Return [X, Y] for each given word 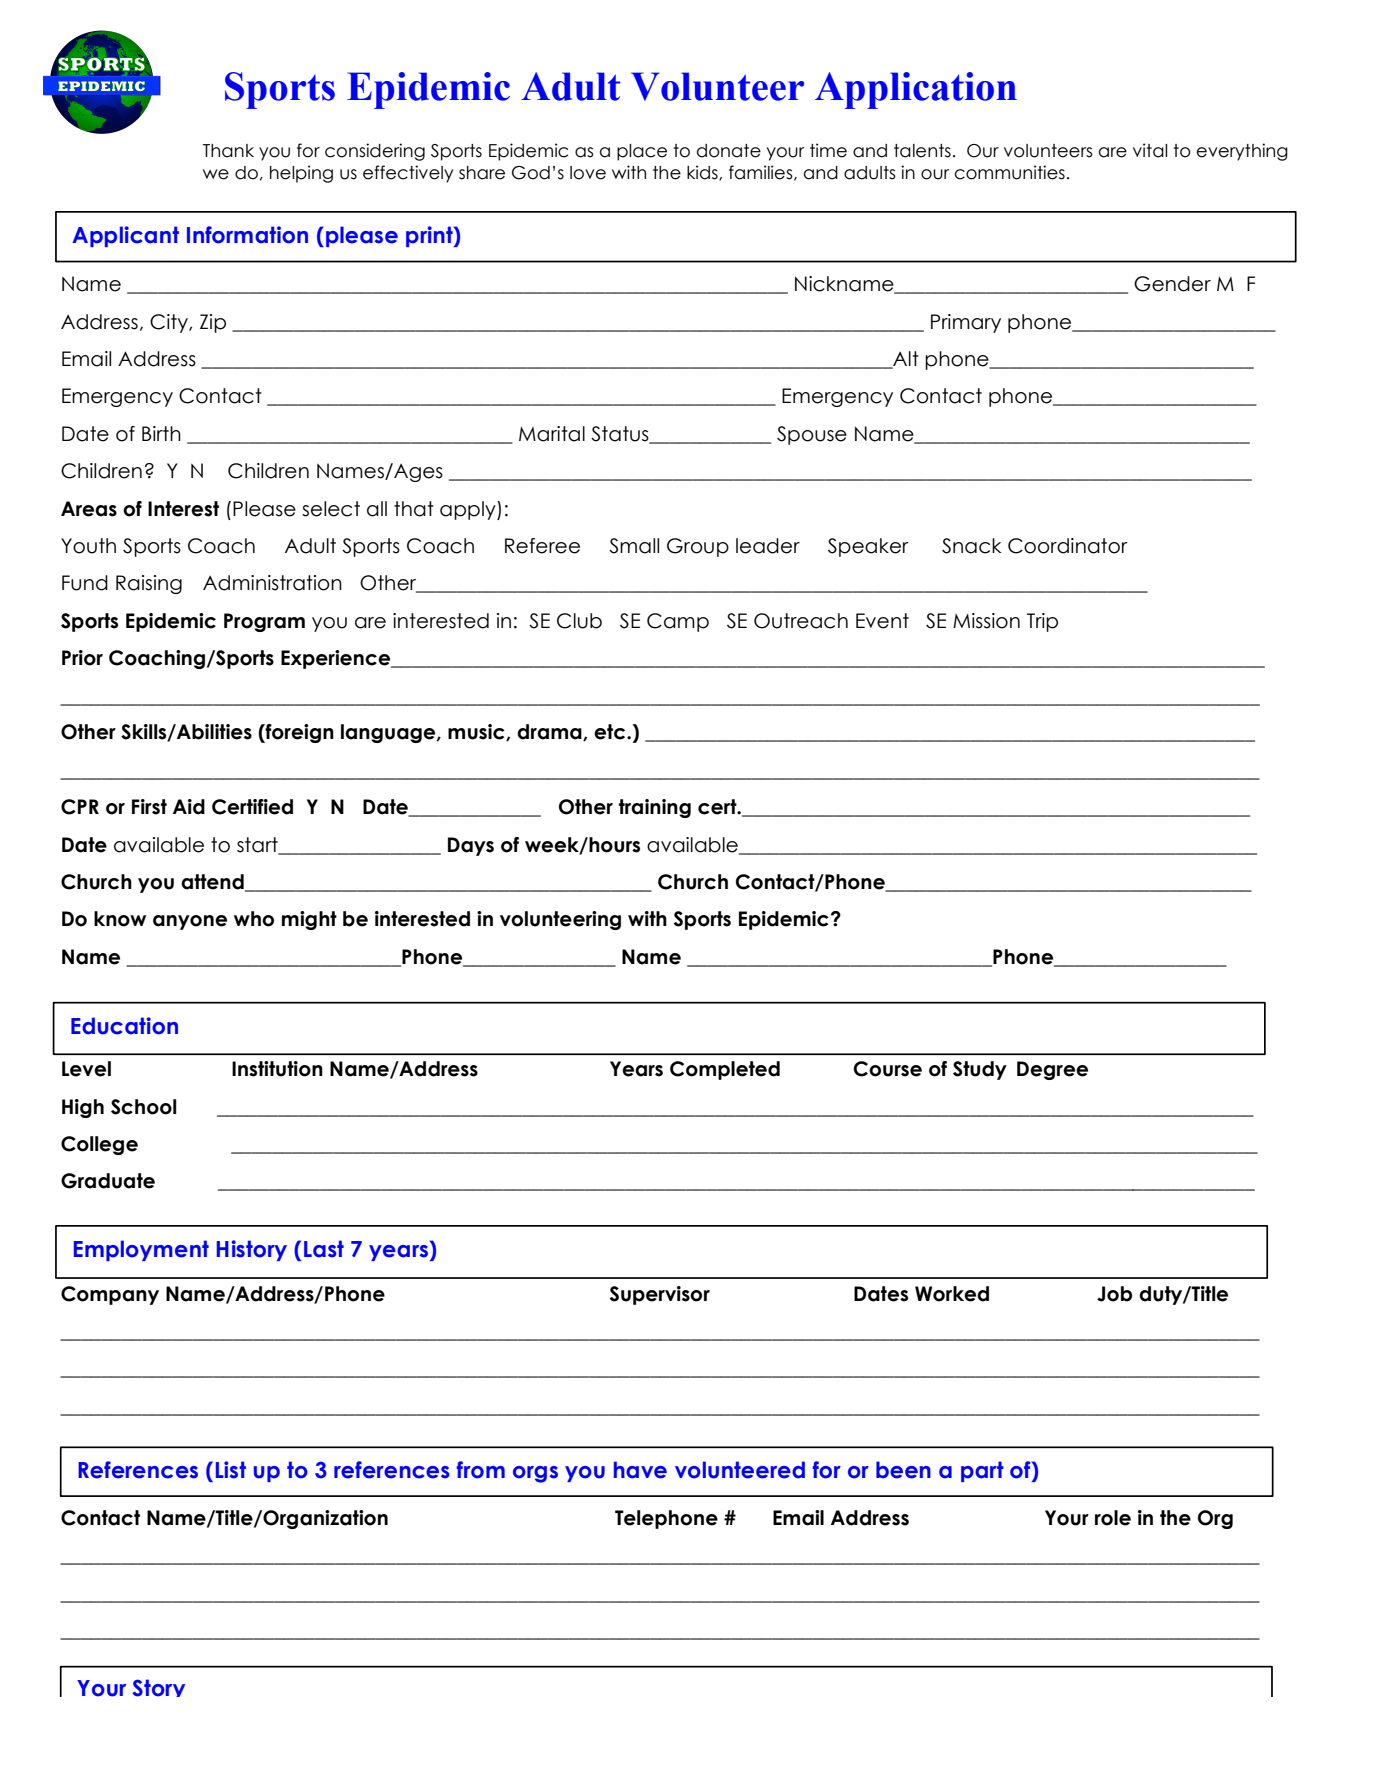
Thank [228, 151]
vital [1150, 150]
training [655, 808]
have [640, 1470]
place [642, 152]
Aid [189, 807]
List [231, 1470]
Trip [1042, 622]
